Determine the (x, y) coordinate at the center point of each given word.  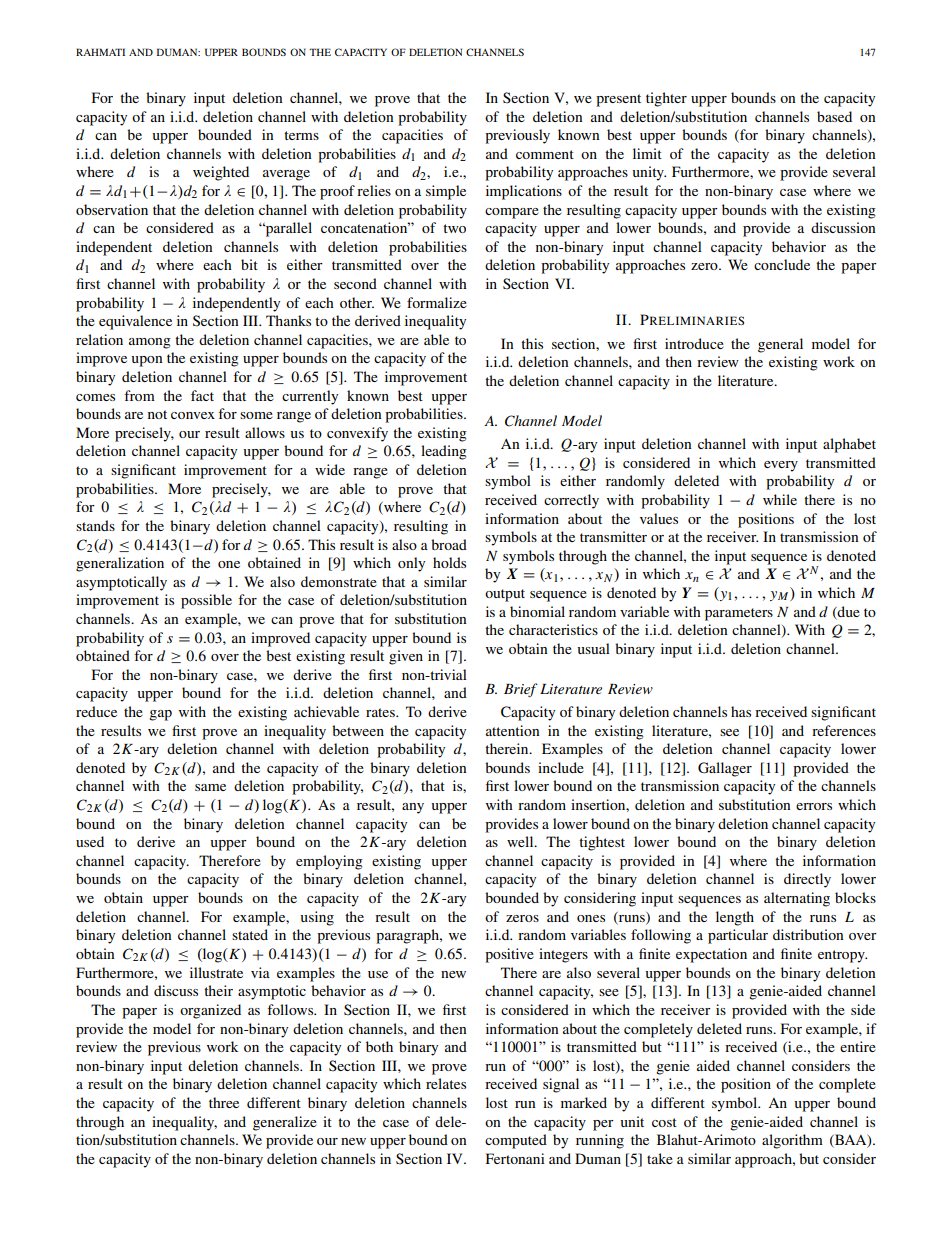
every (781, 466)
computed (516, 1141)
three (224, 1102)
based (834, 116)
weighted (221, 173)
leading (444, 452)
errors (814, 806)
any (413, 808)
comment (545, 154)
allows (265, 432)
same (210, 787)
